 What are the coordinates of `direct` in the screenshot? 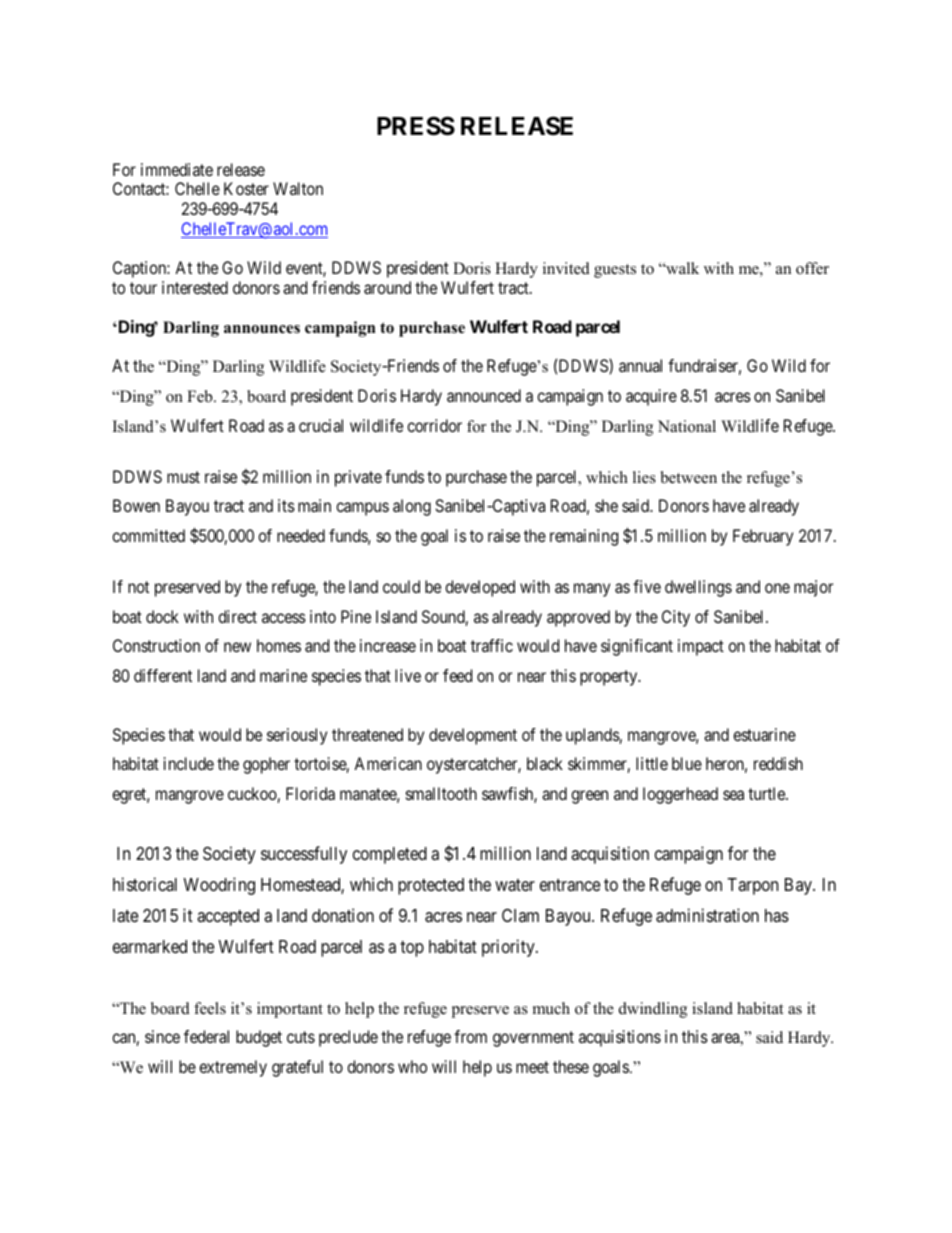 It's located at (237, 616).
